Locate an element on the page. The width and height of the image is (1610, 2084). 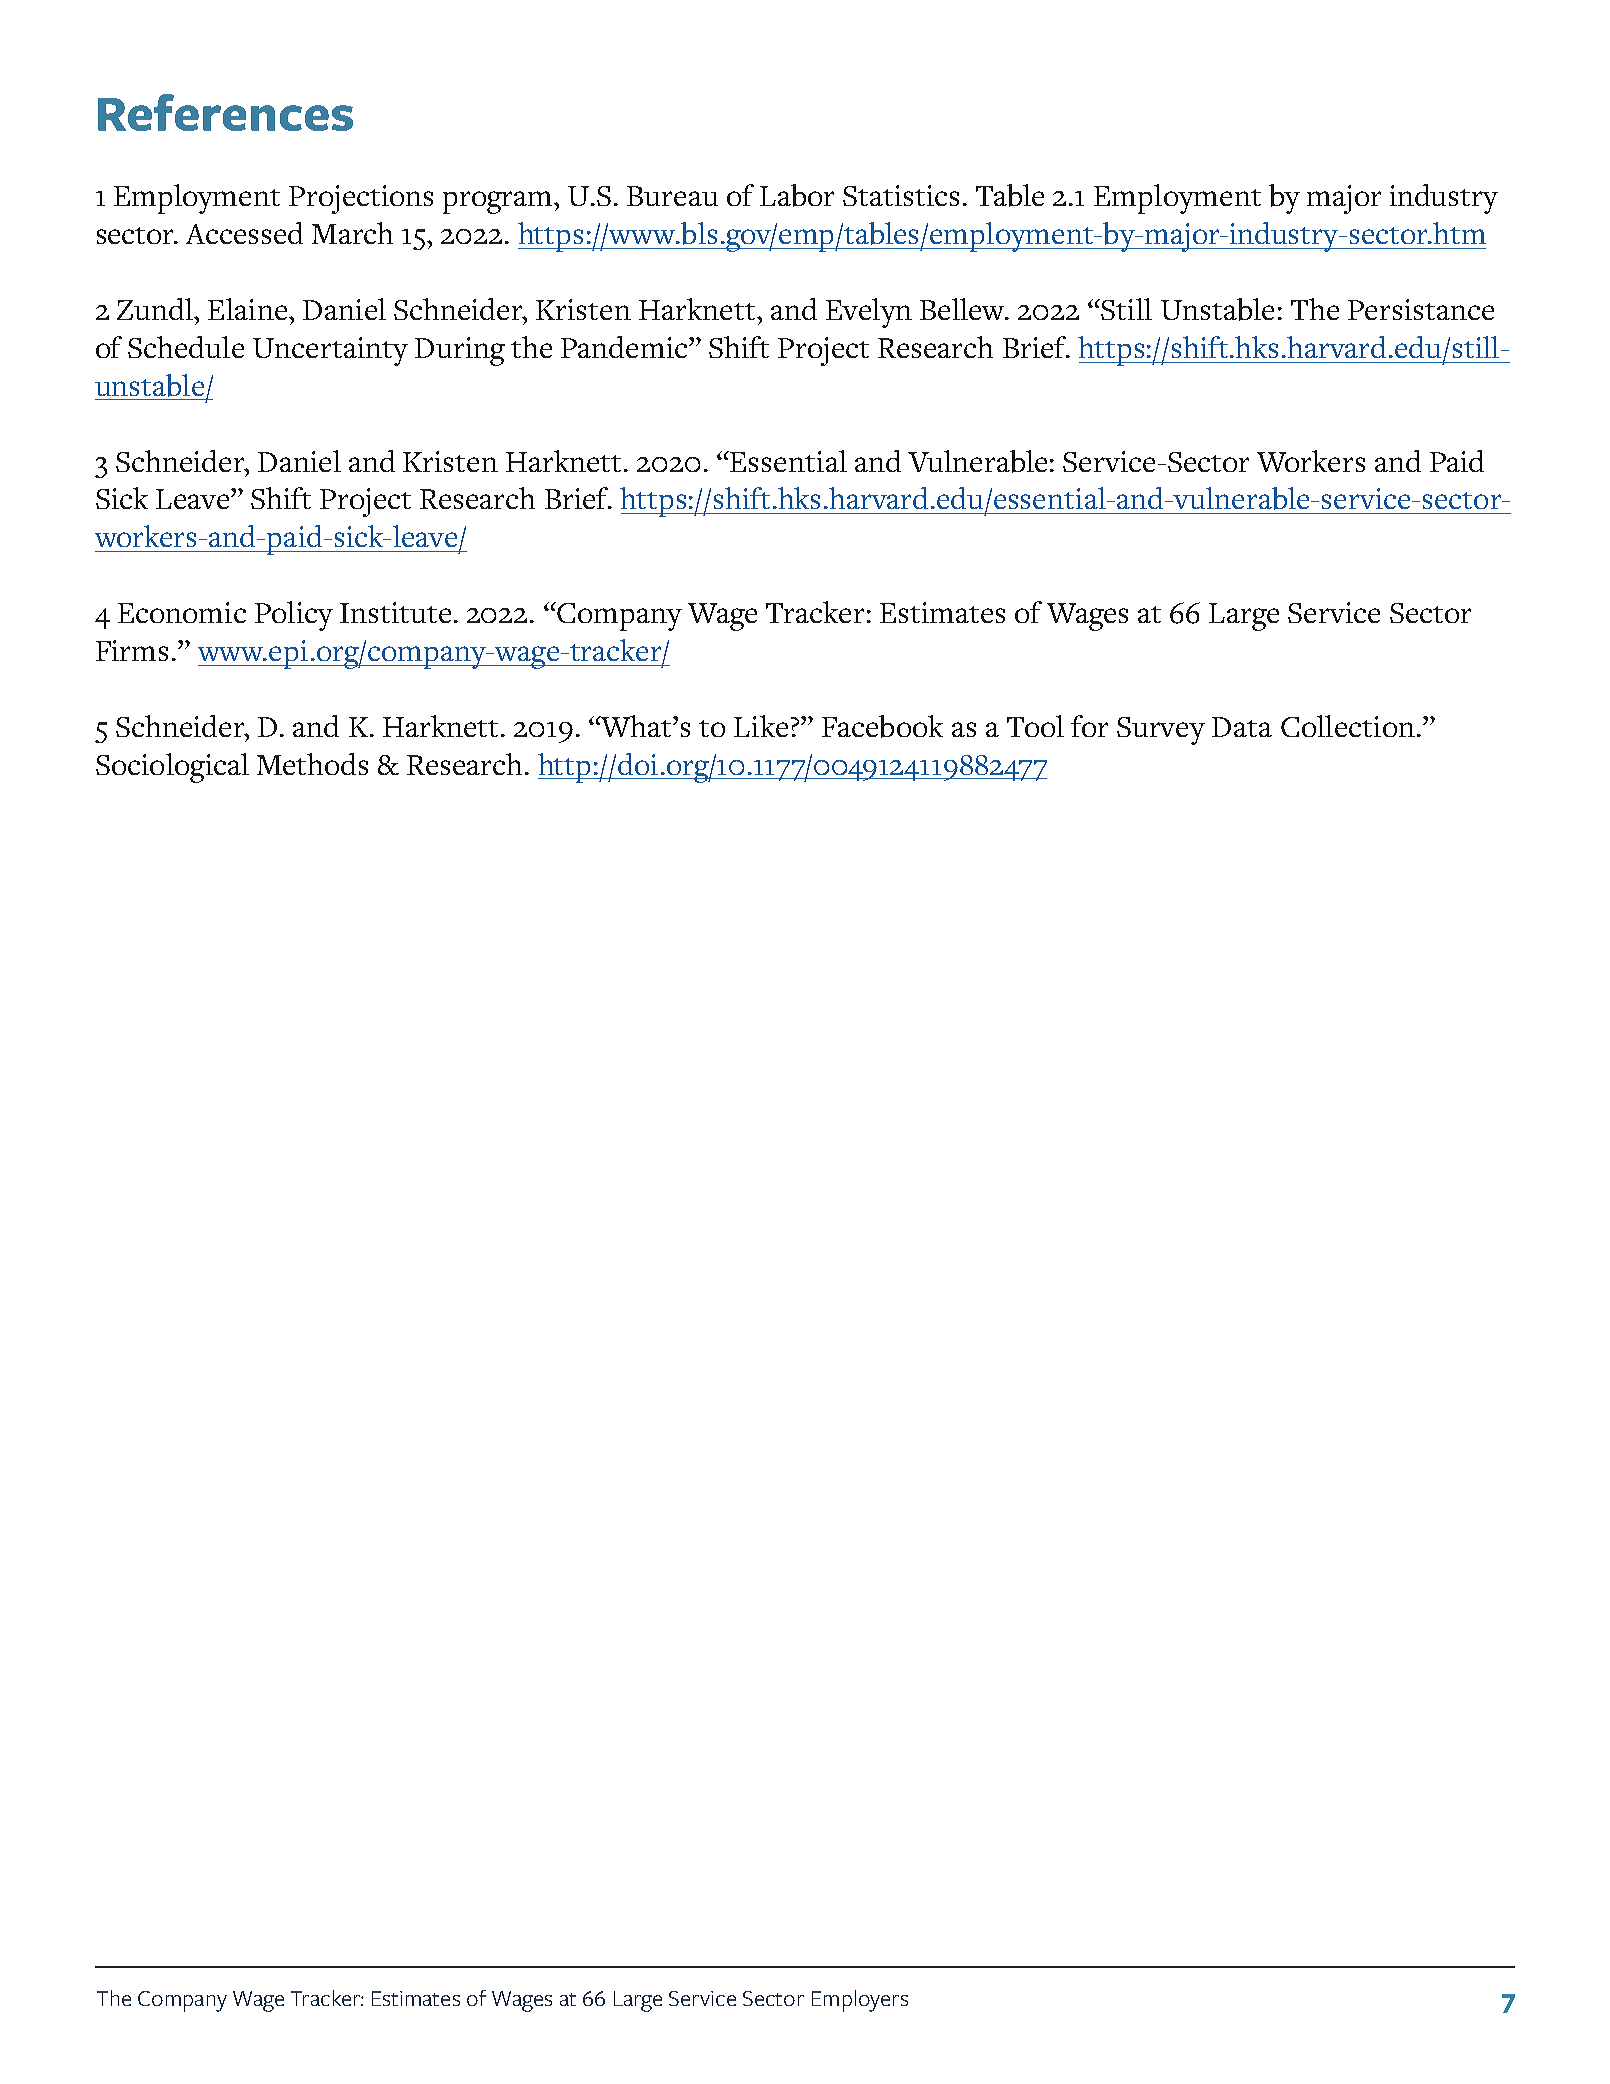
Survey is located at coordinates (1161, 731).
